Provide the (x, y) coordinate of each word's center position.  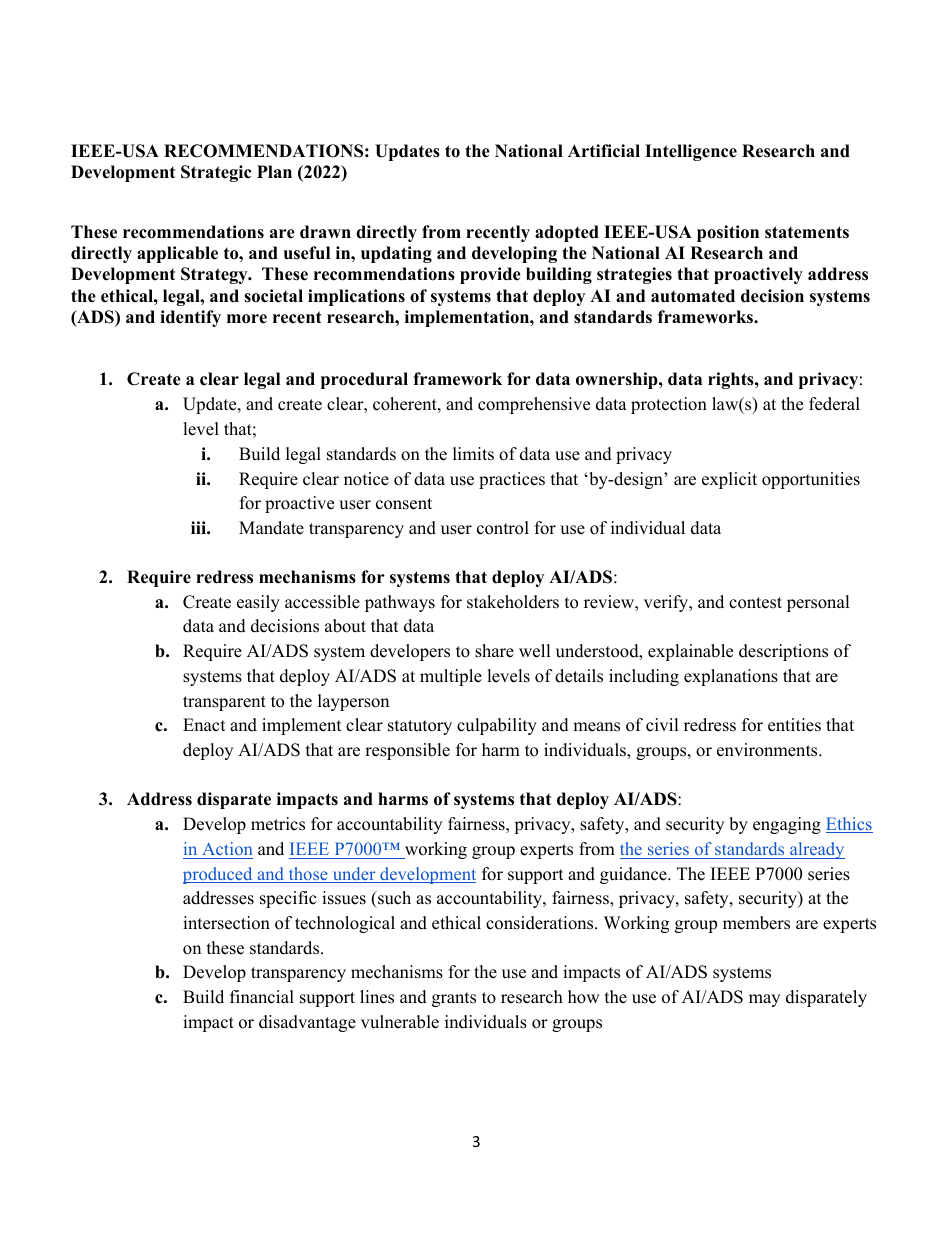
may (764, 1000)
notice (366, 479)
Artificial (604, 151)
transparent (224, 703)
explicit (729, 480)
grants (454, 999)
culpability (497, 726)
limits (473, 454)
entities (794, 725)
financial (262, 997)
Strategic (216, 173)
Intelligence (691, 152)
